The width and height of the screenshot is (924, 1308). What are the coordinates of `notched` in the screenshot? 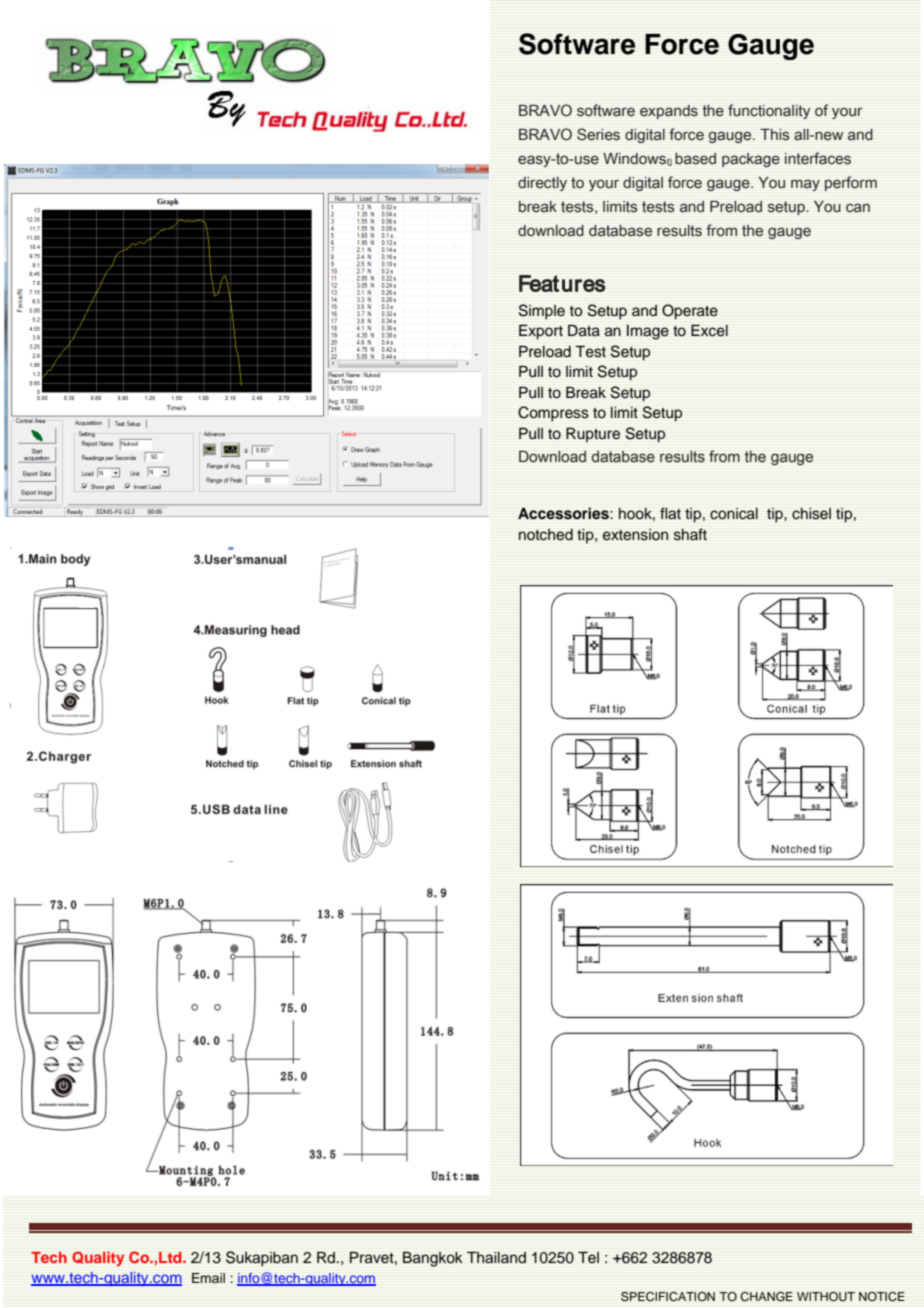 It's located at (546, 535).
